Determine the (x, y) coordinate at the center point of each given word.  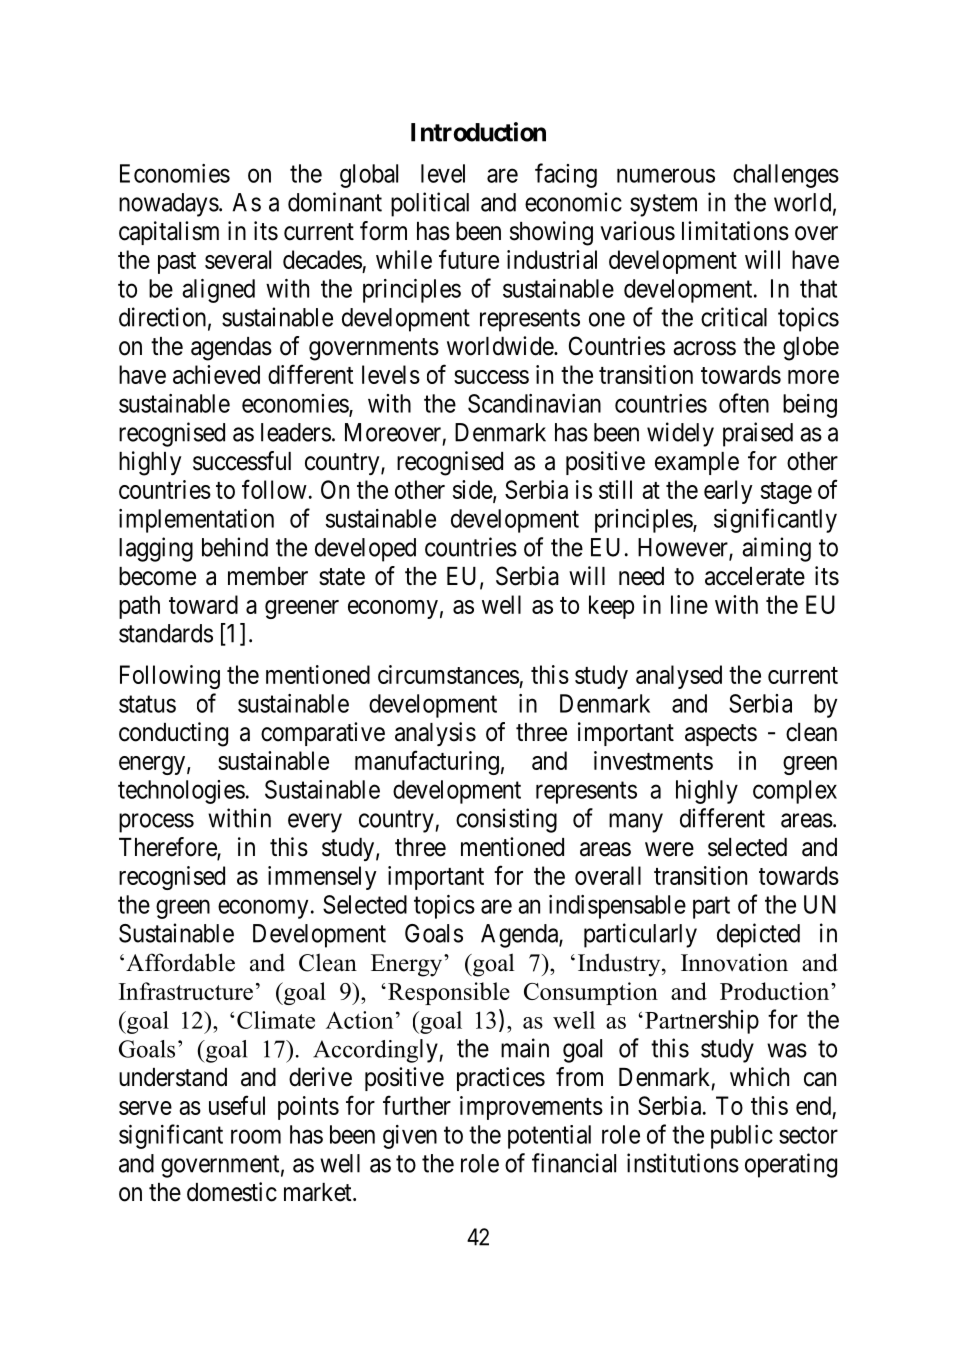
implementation (196, 521)
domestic (232, 1192)
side (473, 490)
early (728, 492)
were (669, 849)
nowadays (169, 205)
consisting (506, 820)
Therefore (168, 848)
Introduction (478, 132)
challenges (786, 176)
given (410, 1137)
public (742, 1137)
